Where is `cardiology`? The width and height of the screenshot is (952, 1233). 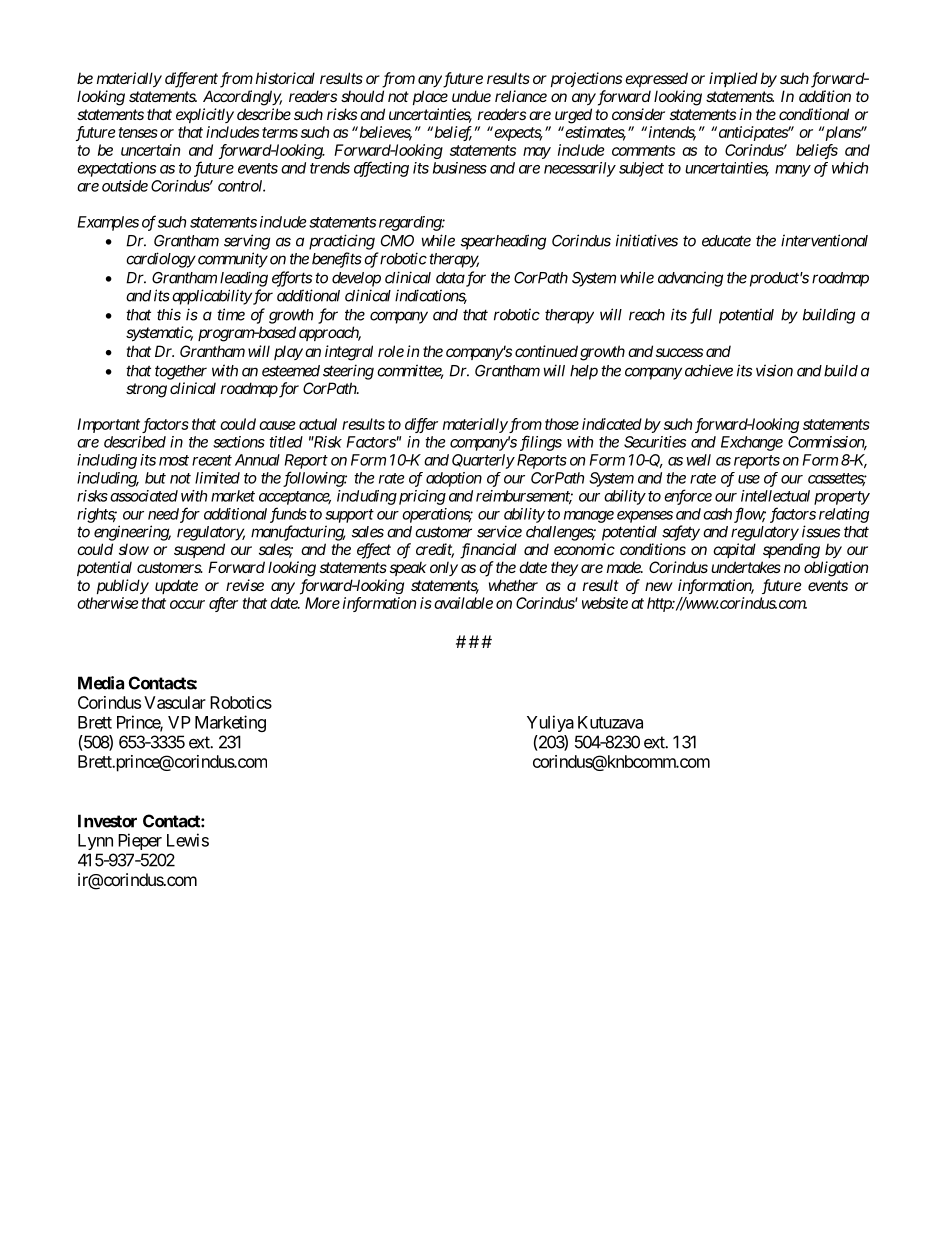 cardiology is located at coordinates (161, 260).
